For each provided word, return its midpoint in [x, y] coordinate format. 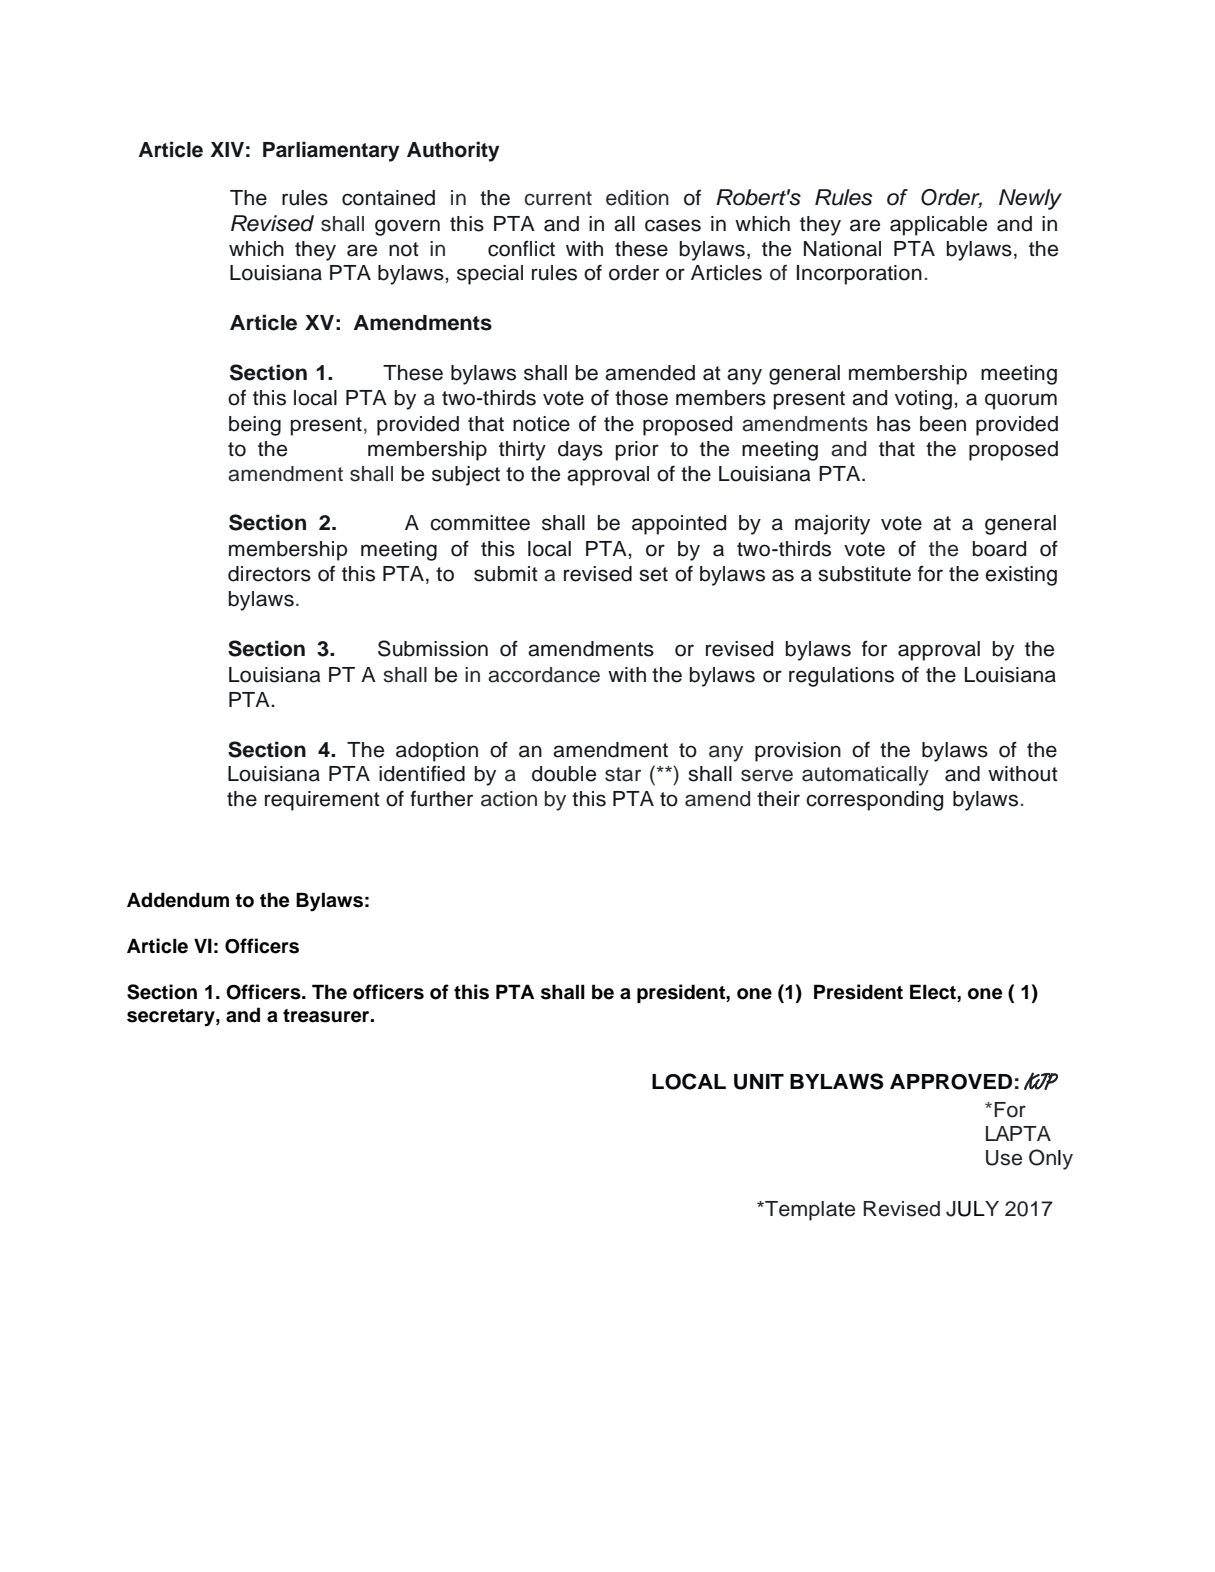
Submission [433, 648]
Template [809, 1211]
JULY [972, 1209]
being [255, 426]
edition [637, 198]
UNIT [759, 1082]
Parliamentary [331, 151]
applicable [938, 226]
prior [637, 451]
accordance [544, 675]
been [943, 424]
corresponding [874, 801]
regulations [841, 677]
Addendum [178, 900]
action [509, 799]
